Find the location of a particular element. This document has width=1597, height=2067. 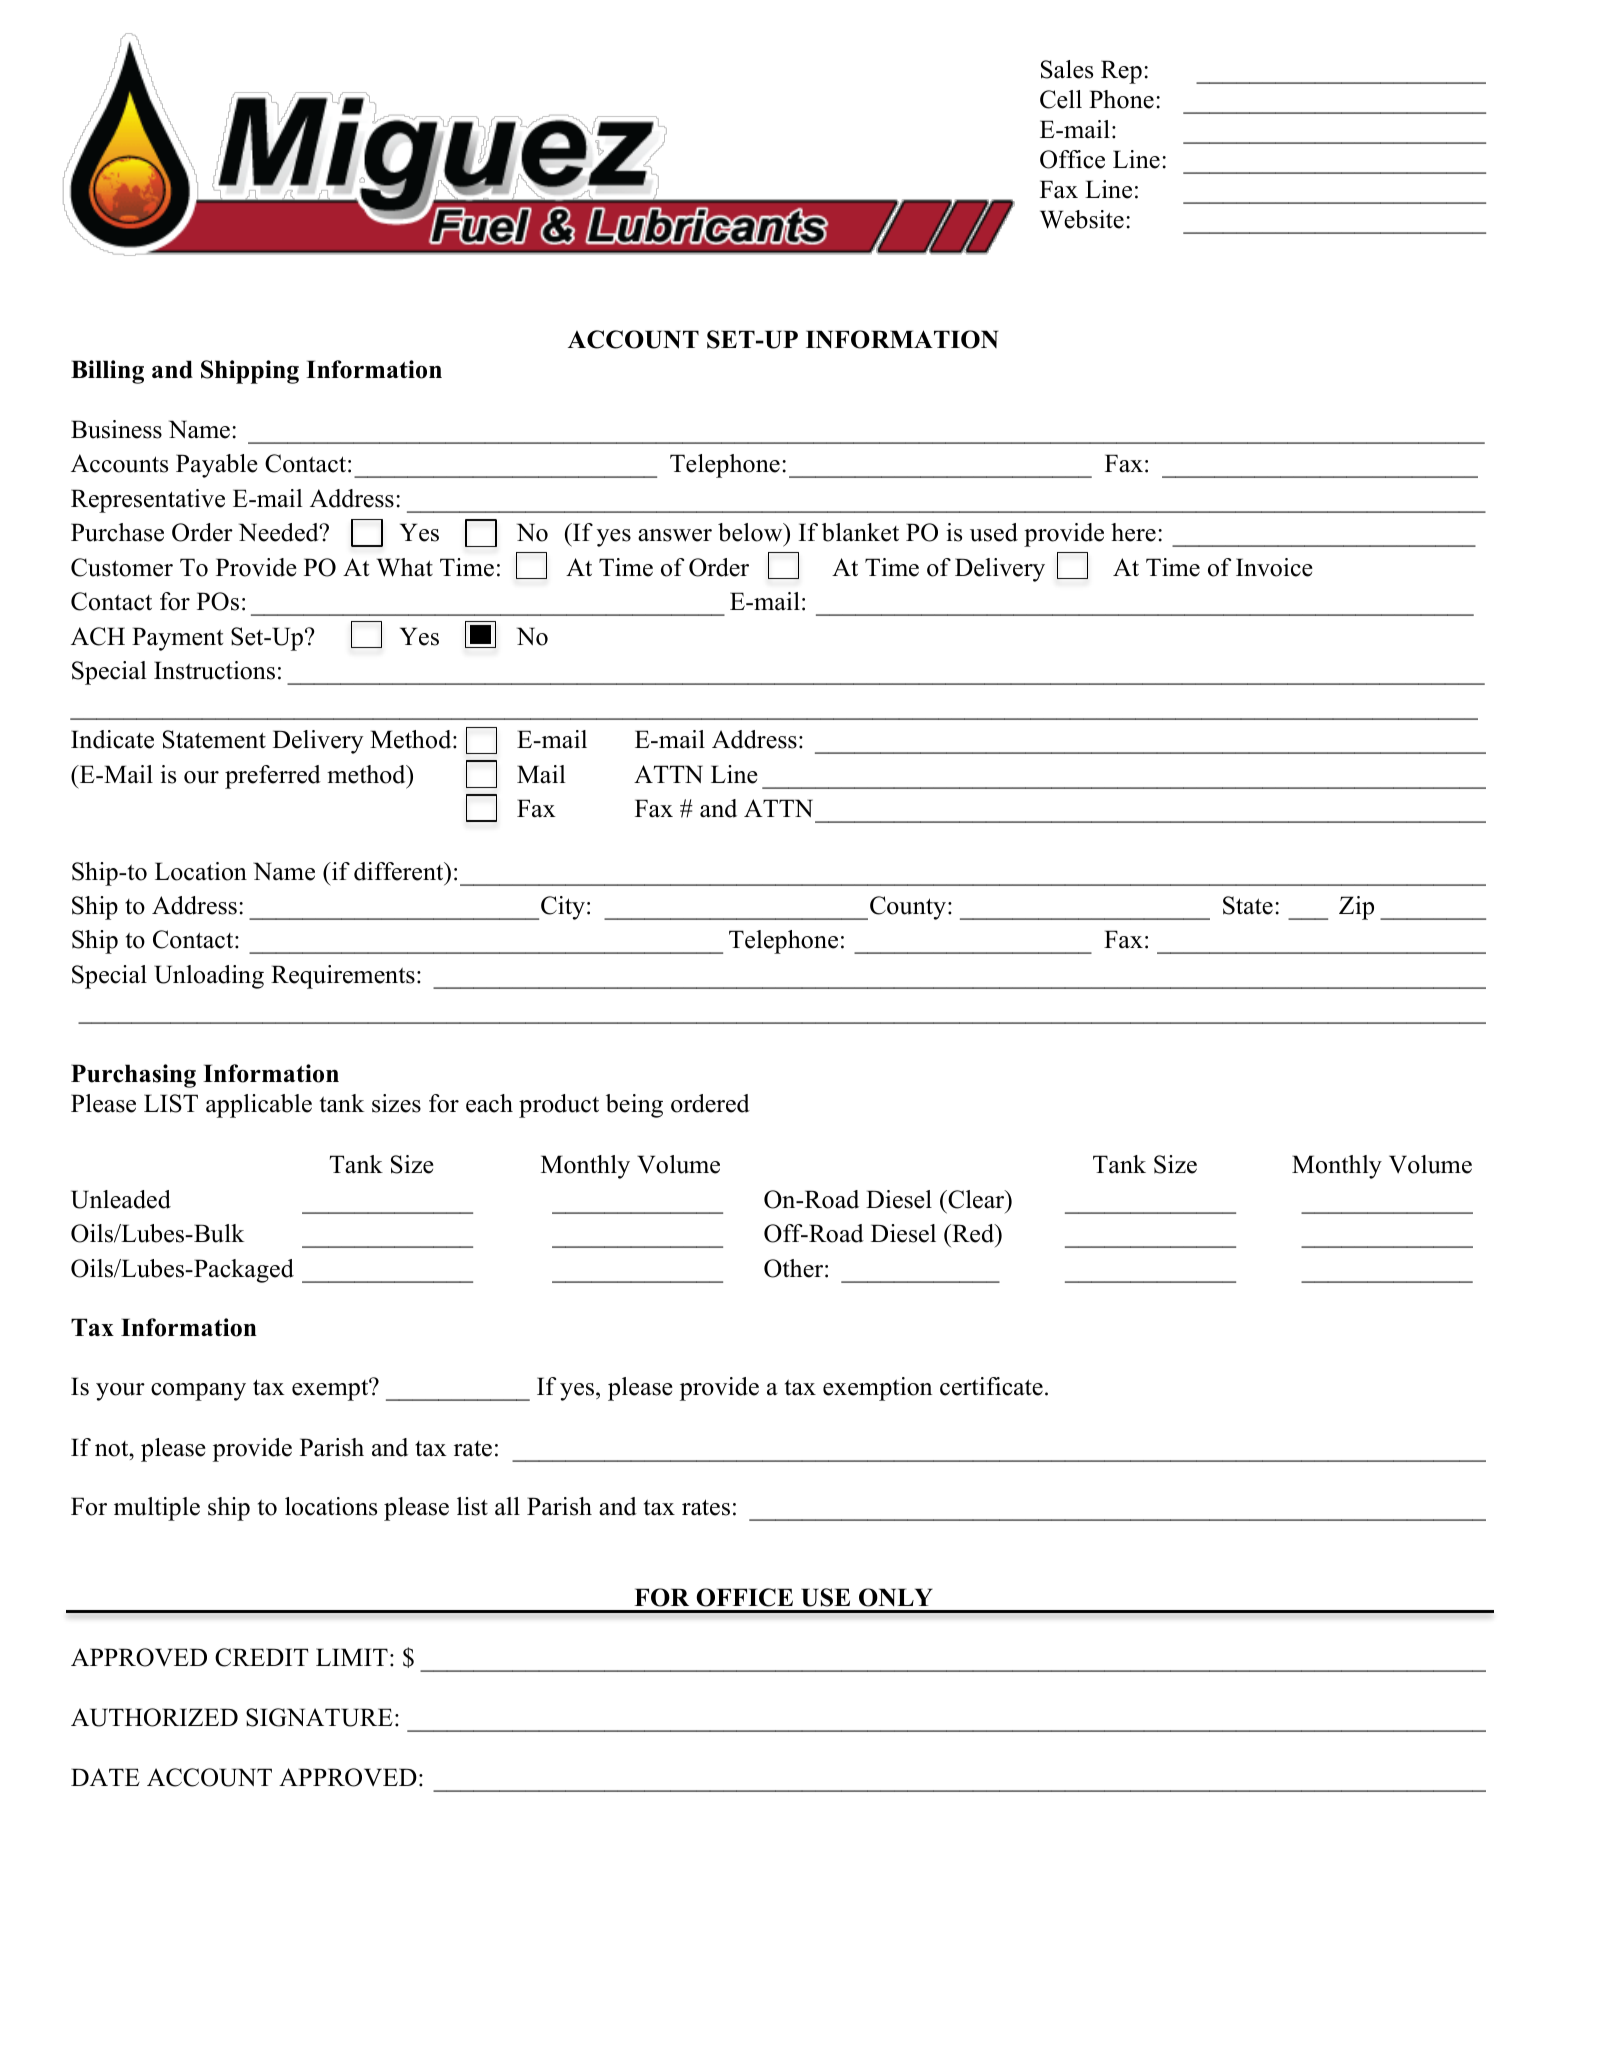

being is located at coordinates (634, 1106).
